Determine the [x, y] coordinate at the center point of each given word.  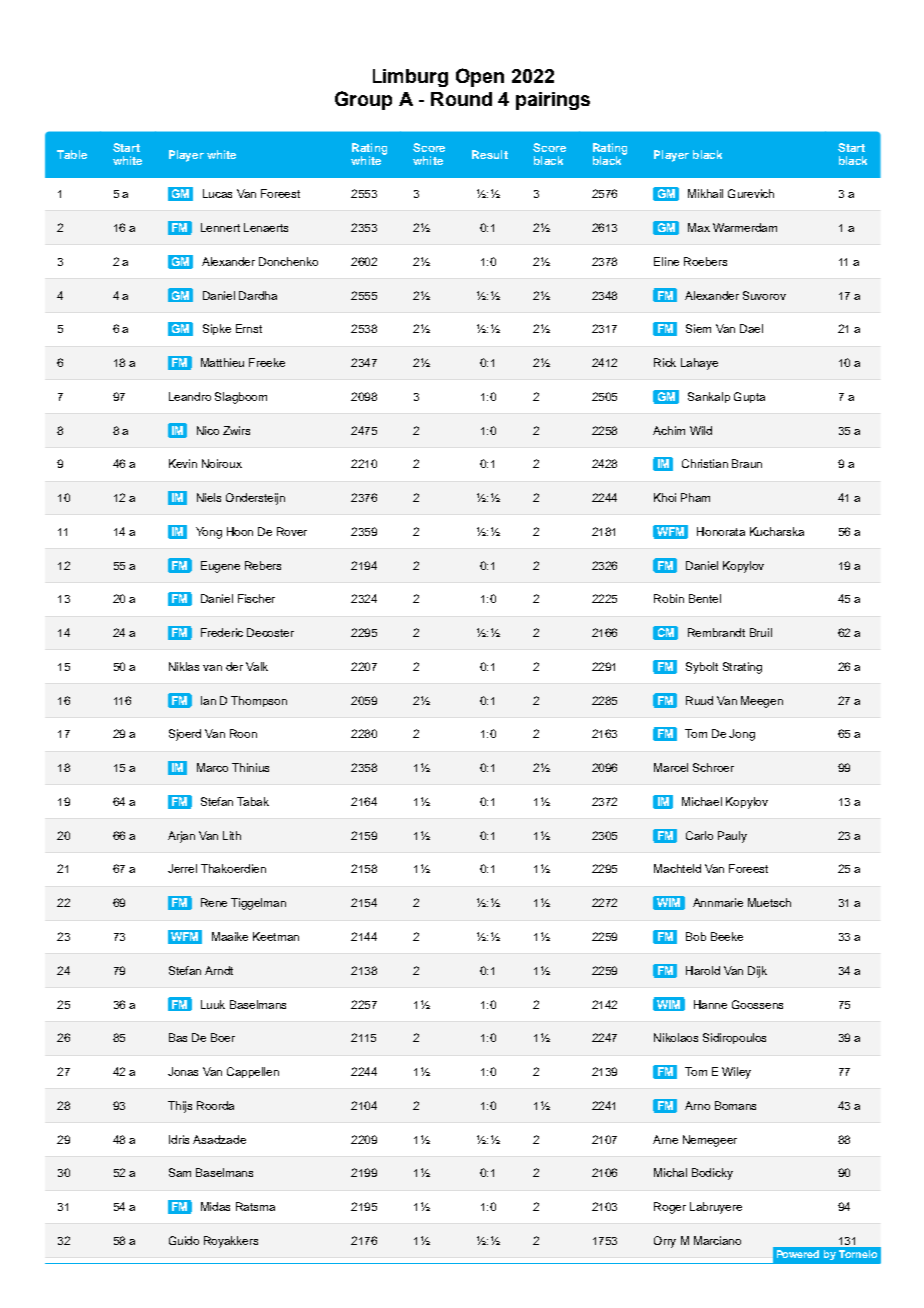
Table [72, 154]
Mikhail [705, 193]
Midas [215, 1206]
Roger [670, 1208]
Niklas [184, 666]
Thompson [259, 701]
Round [461, 99]
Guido [184, 1240]
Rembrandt [716, 632]
